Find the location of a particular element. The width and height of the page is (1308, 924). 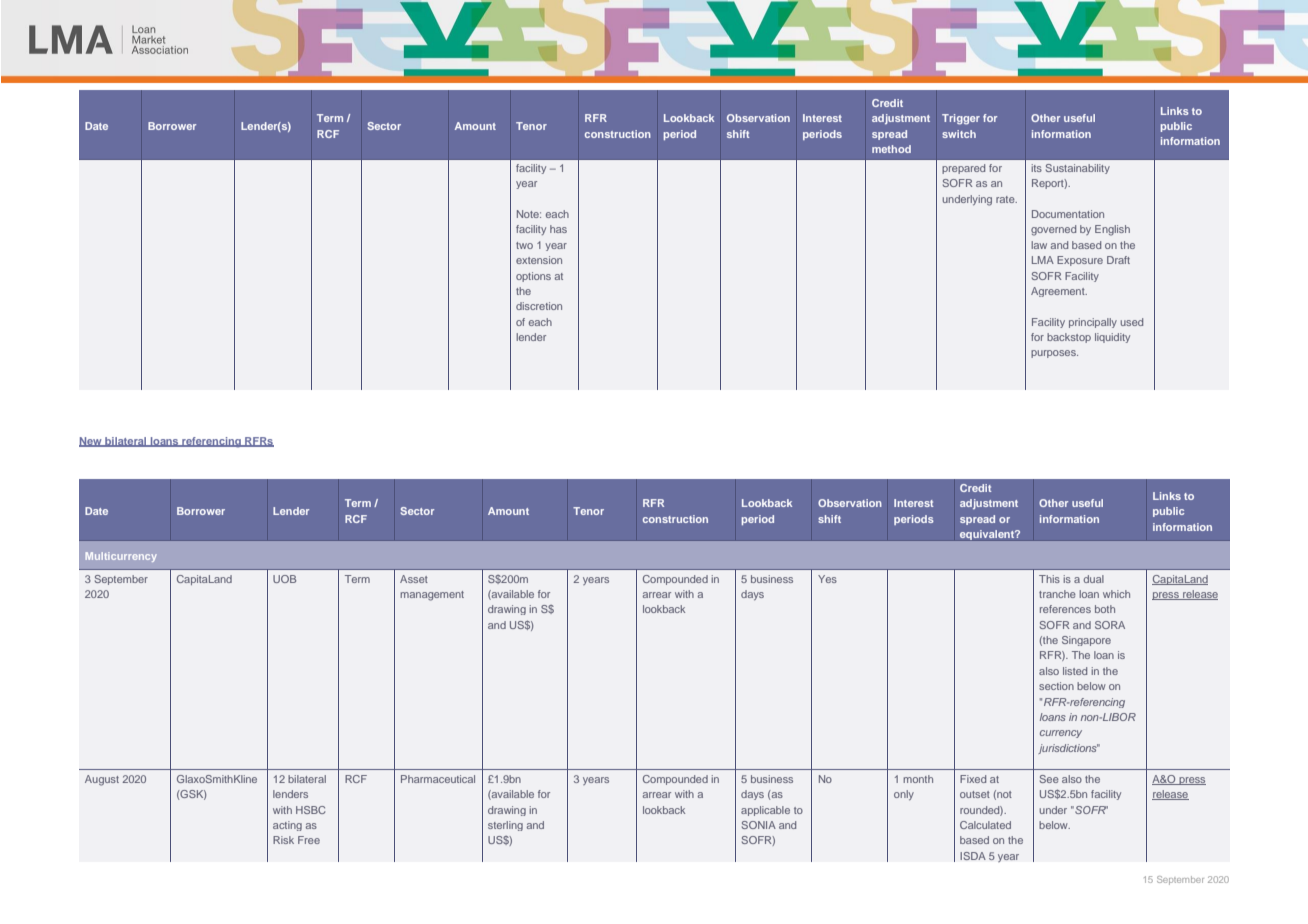

acting is located at coordinates (287, 826).
